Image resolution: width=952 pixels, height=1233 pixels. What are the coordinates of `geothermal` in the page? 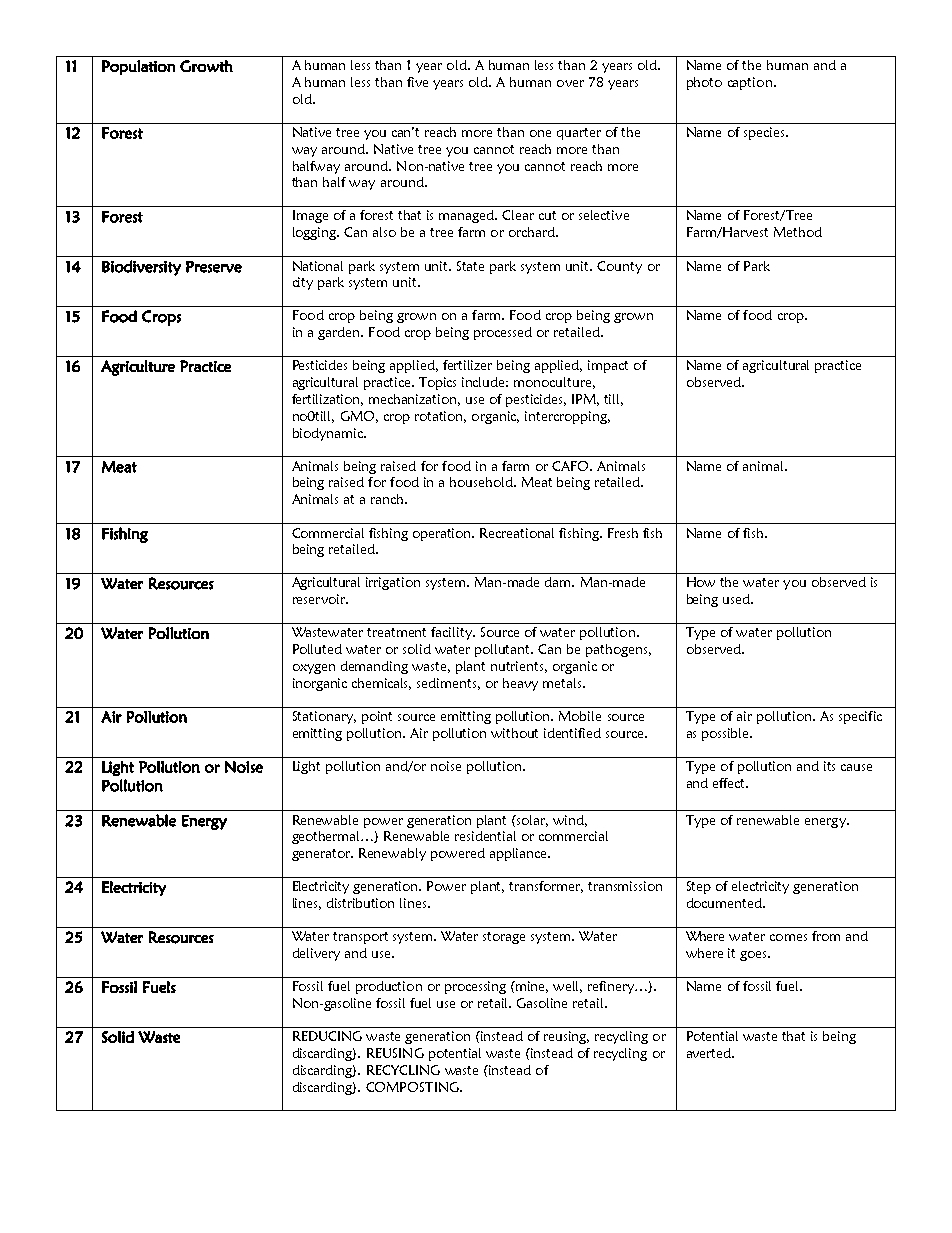 It's located at (327, 837).
